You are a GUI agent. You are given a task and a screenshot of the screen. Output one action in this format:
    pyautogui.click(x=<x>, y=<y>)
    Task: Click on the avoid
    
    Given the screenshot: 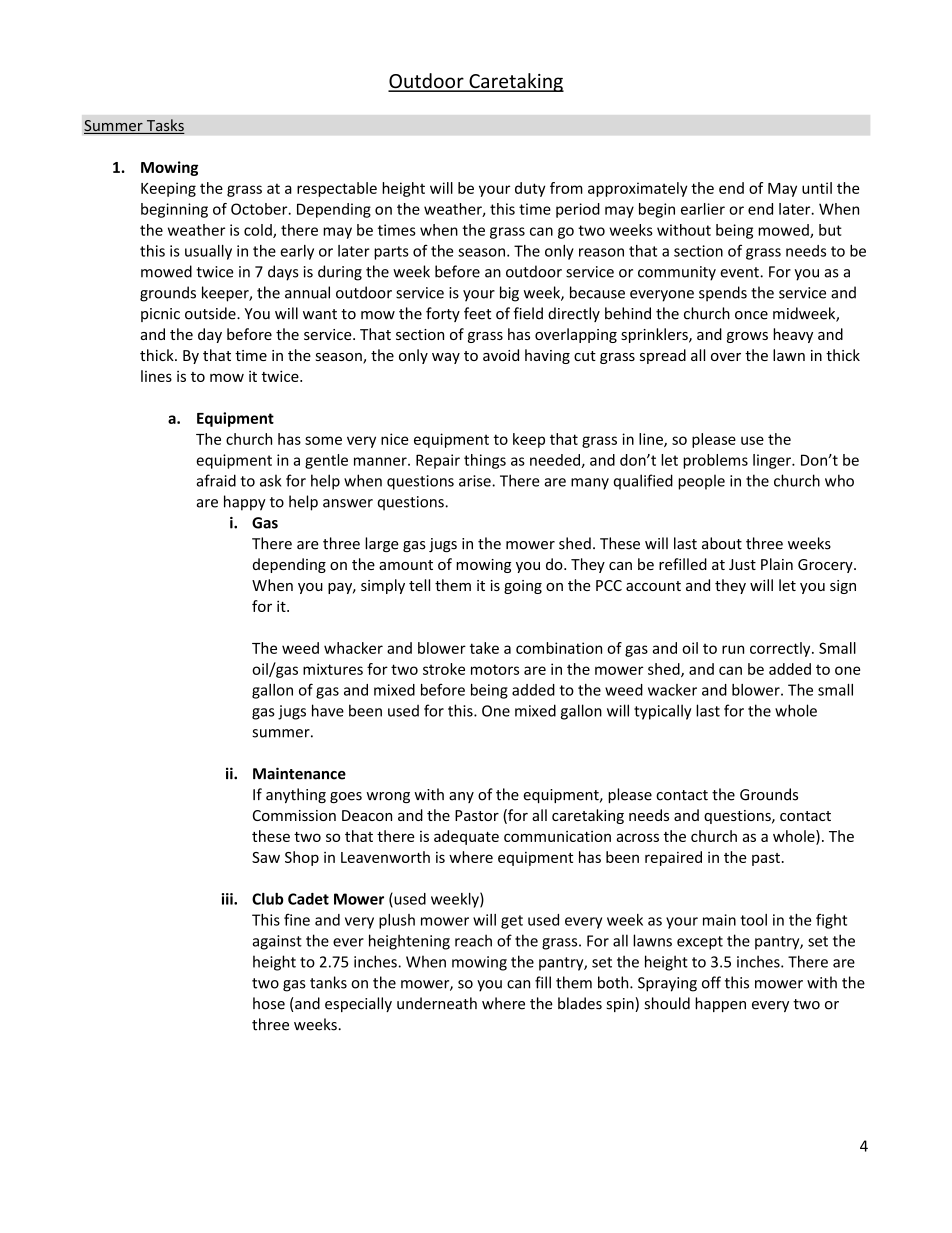 What is the action you would take?
    pyautogui.click(x=501, y=355)
